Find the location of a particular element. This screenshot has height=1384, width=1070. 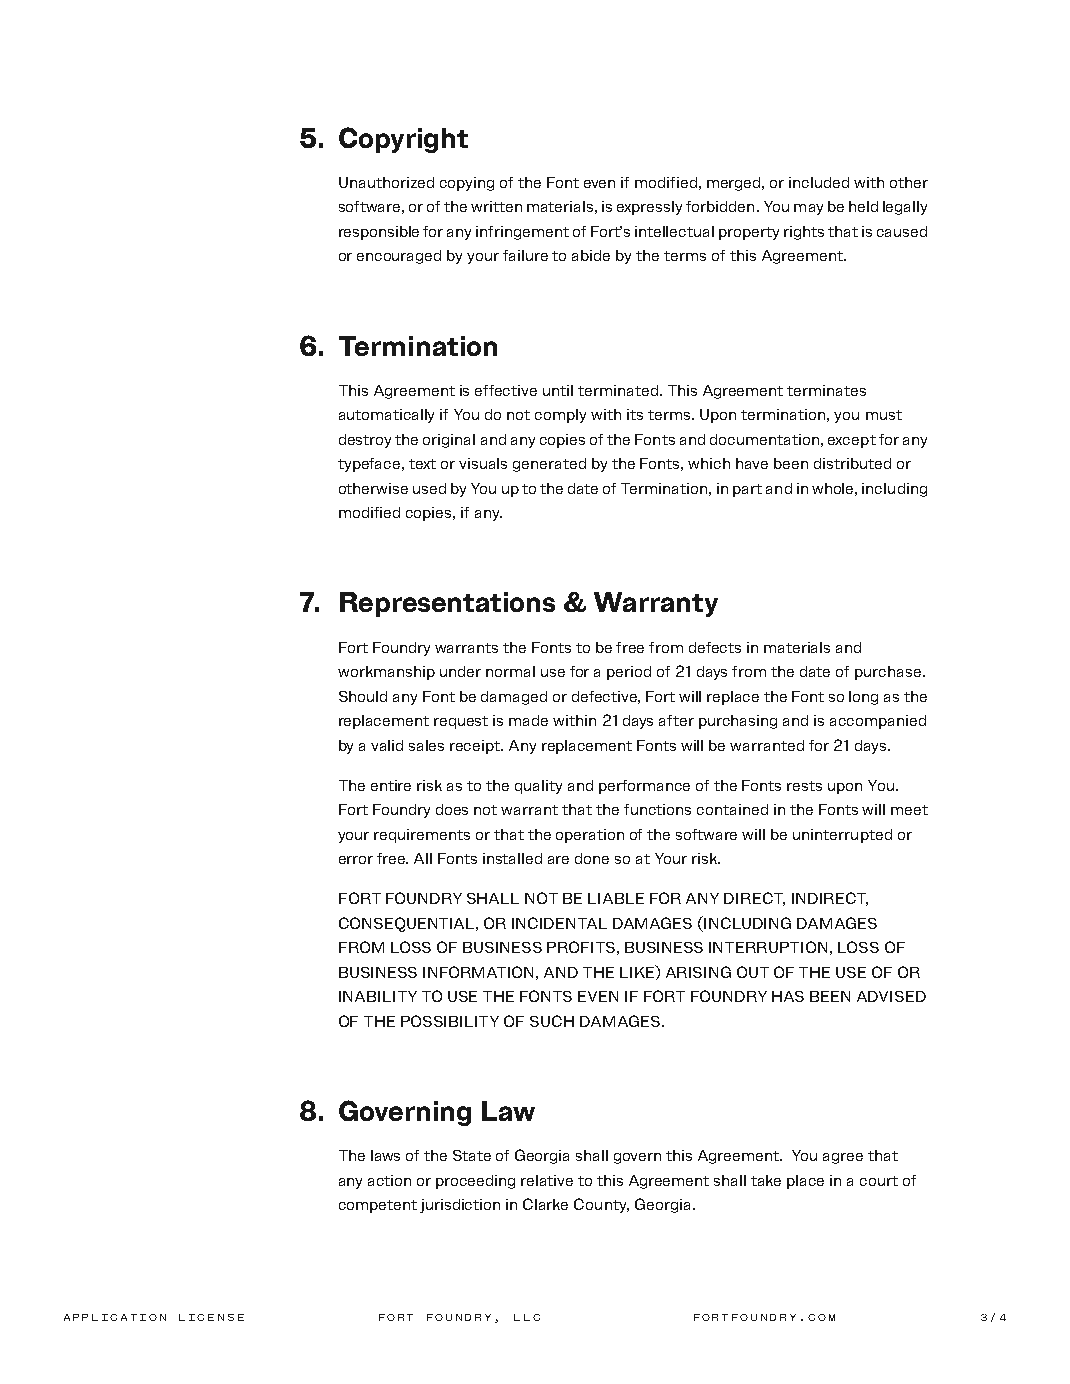

LICENSE is located at coordinates (211, 1317).
